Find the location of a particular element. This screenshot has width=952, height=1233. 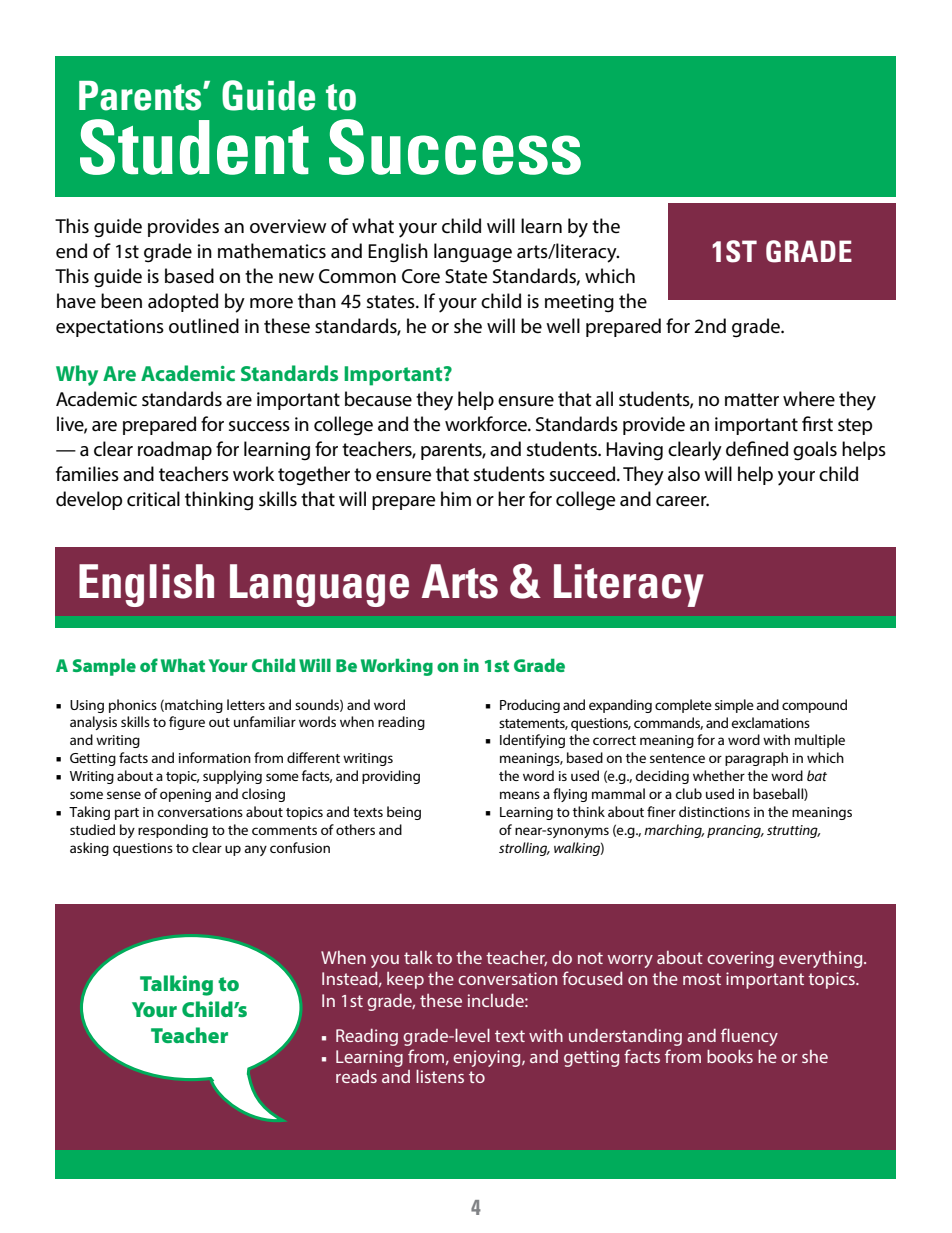

Sample is located at coordinates (104, 667).
